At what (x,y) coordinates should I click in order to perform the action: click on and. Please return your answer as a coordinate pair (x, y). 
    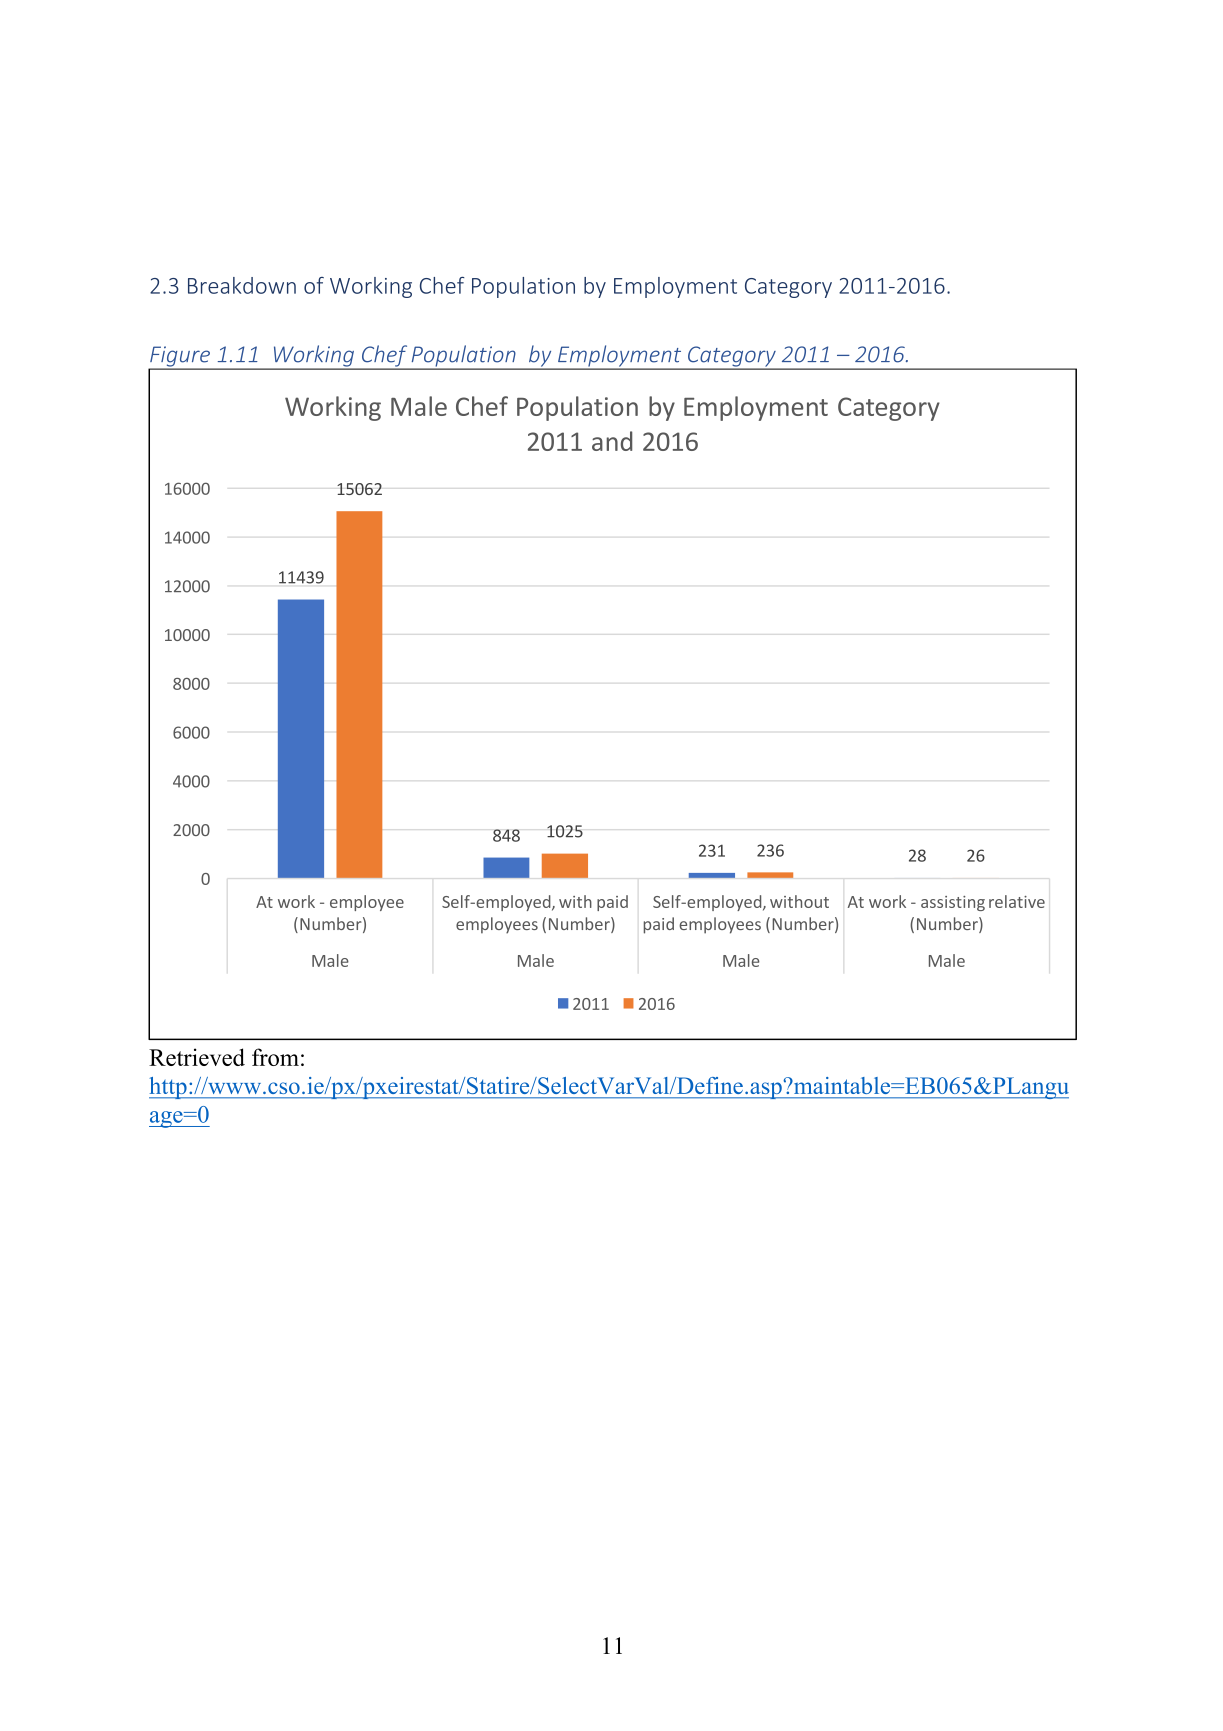
    Looking at the image, I should click on (612, 441).
